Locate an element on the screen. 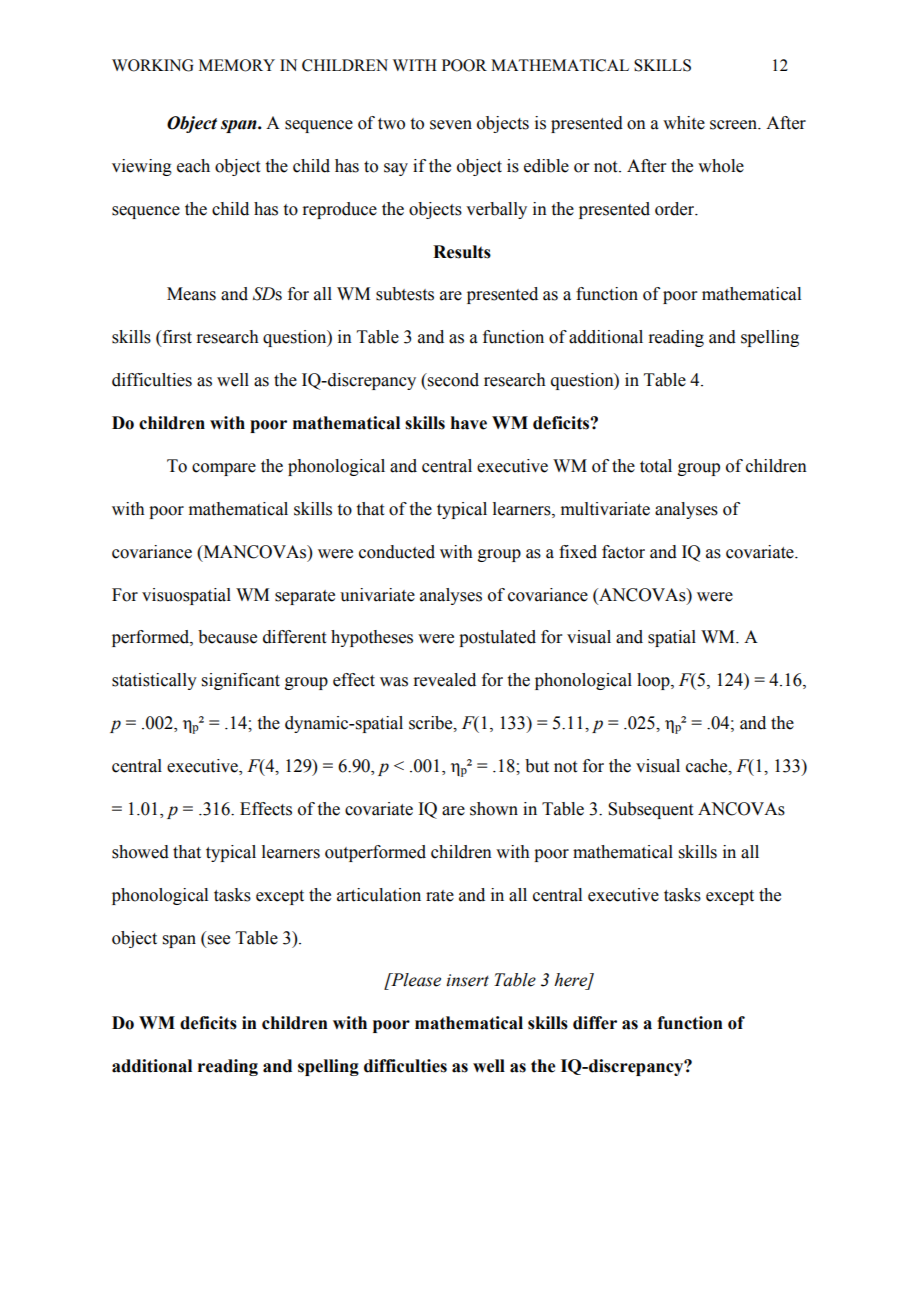 Image resolution: width=924 pixels, height=1308 pixels. significant is located at coordinates (241, 681).
